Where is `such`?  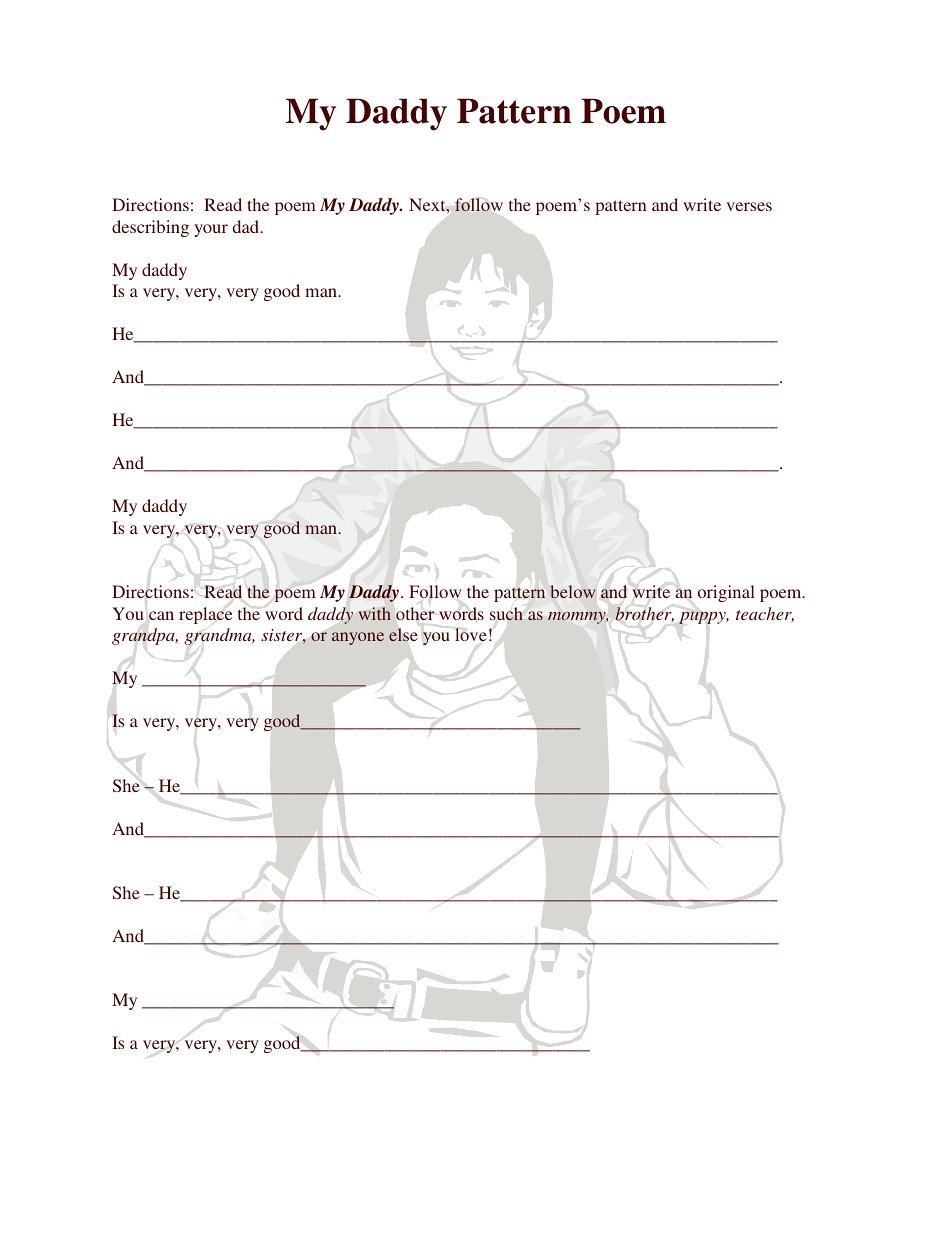
such is located at coordinates (506, 614).
